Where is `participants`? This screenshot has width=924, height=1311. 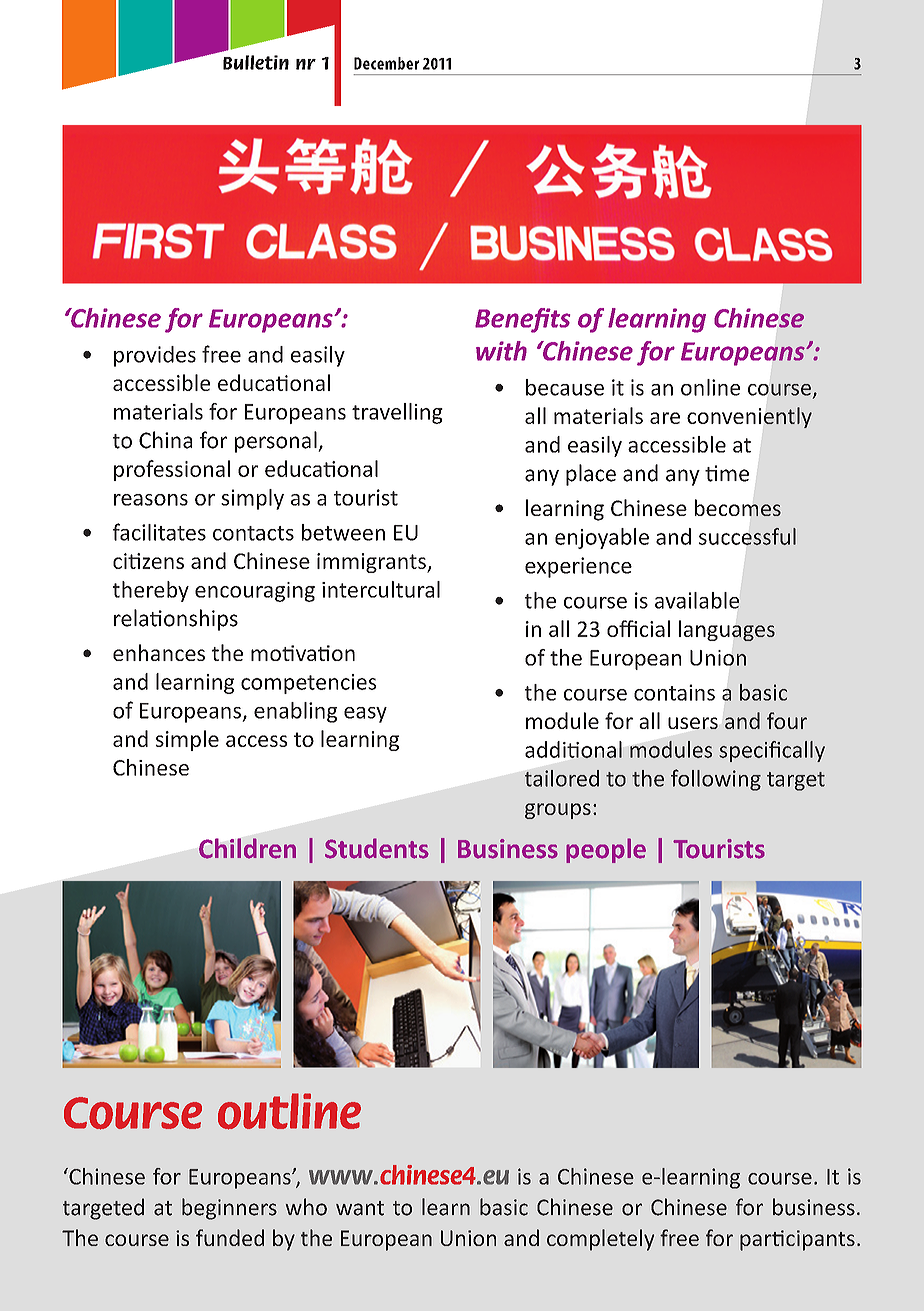 participants is located at coordinates (797, 1240).
